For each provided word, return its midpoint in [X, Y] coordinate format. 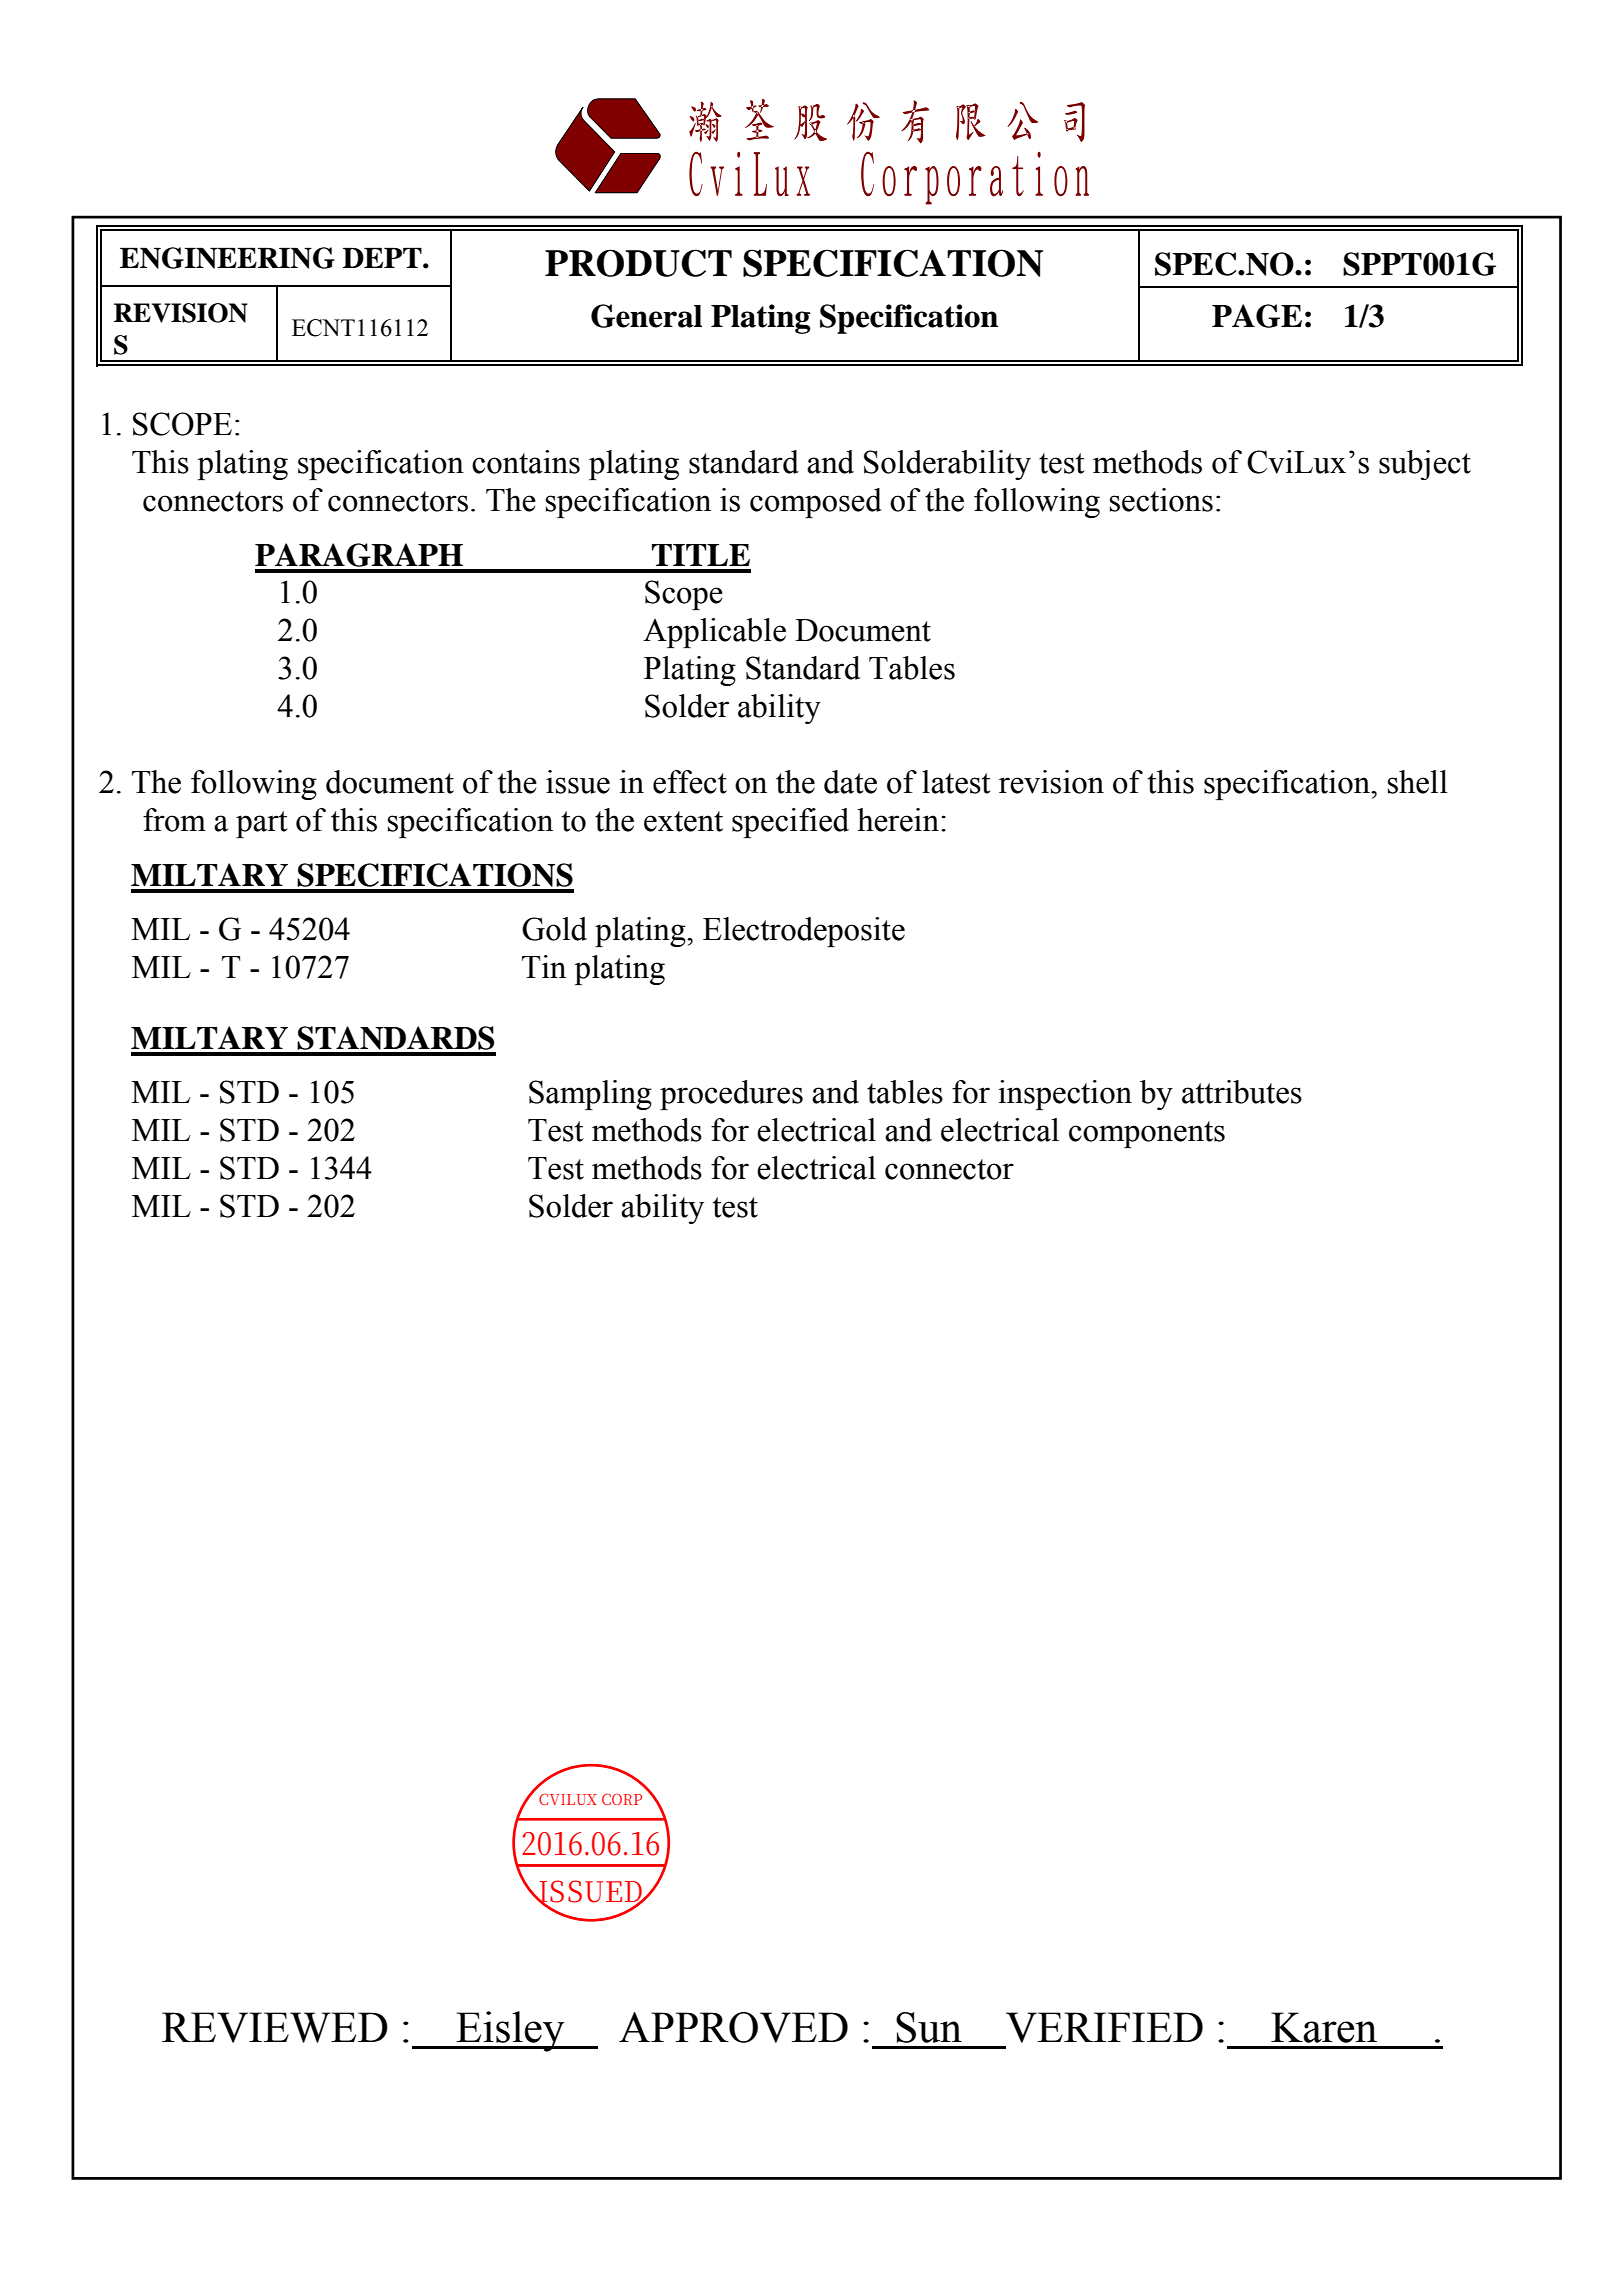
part [262, 824]
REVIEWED [275, 2027]
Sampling [590, 1095]
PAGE [1257, 316]
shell [1418, 782]
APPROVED [733, 2027]
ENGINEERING [227, 258]
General [646, 316]
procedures [731, 1095]
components [1147, 1134]
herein [898, 820]
